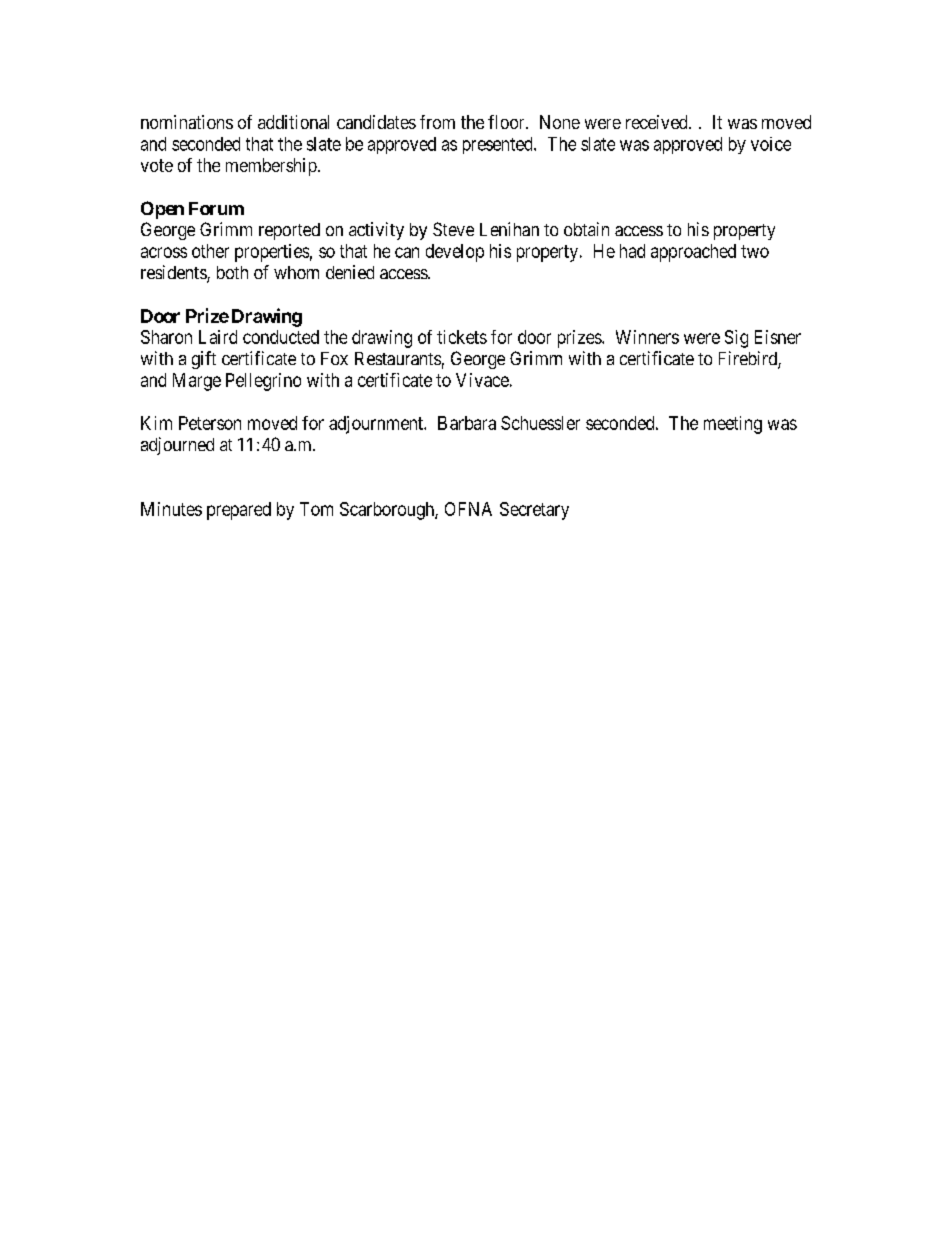 The width and height of the screenshot is (952, 1233). What do you see at coordinates (437, 122) in the screenshot?
I see `from` at bounding box center [437, 122].
